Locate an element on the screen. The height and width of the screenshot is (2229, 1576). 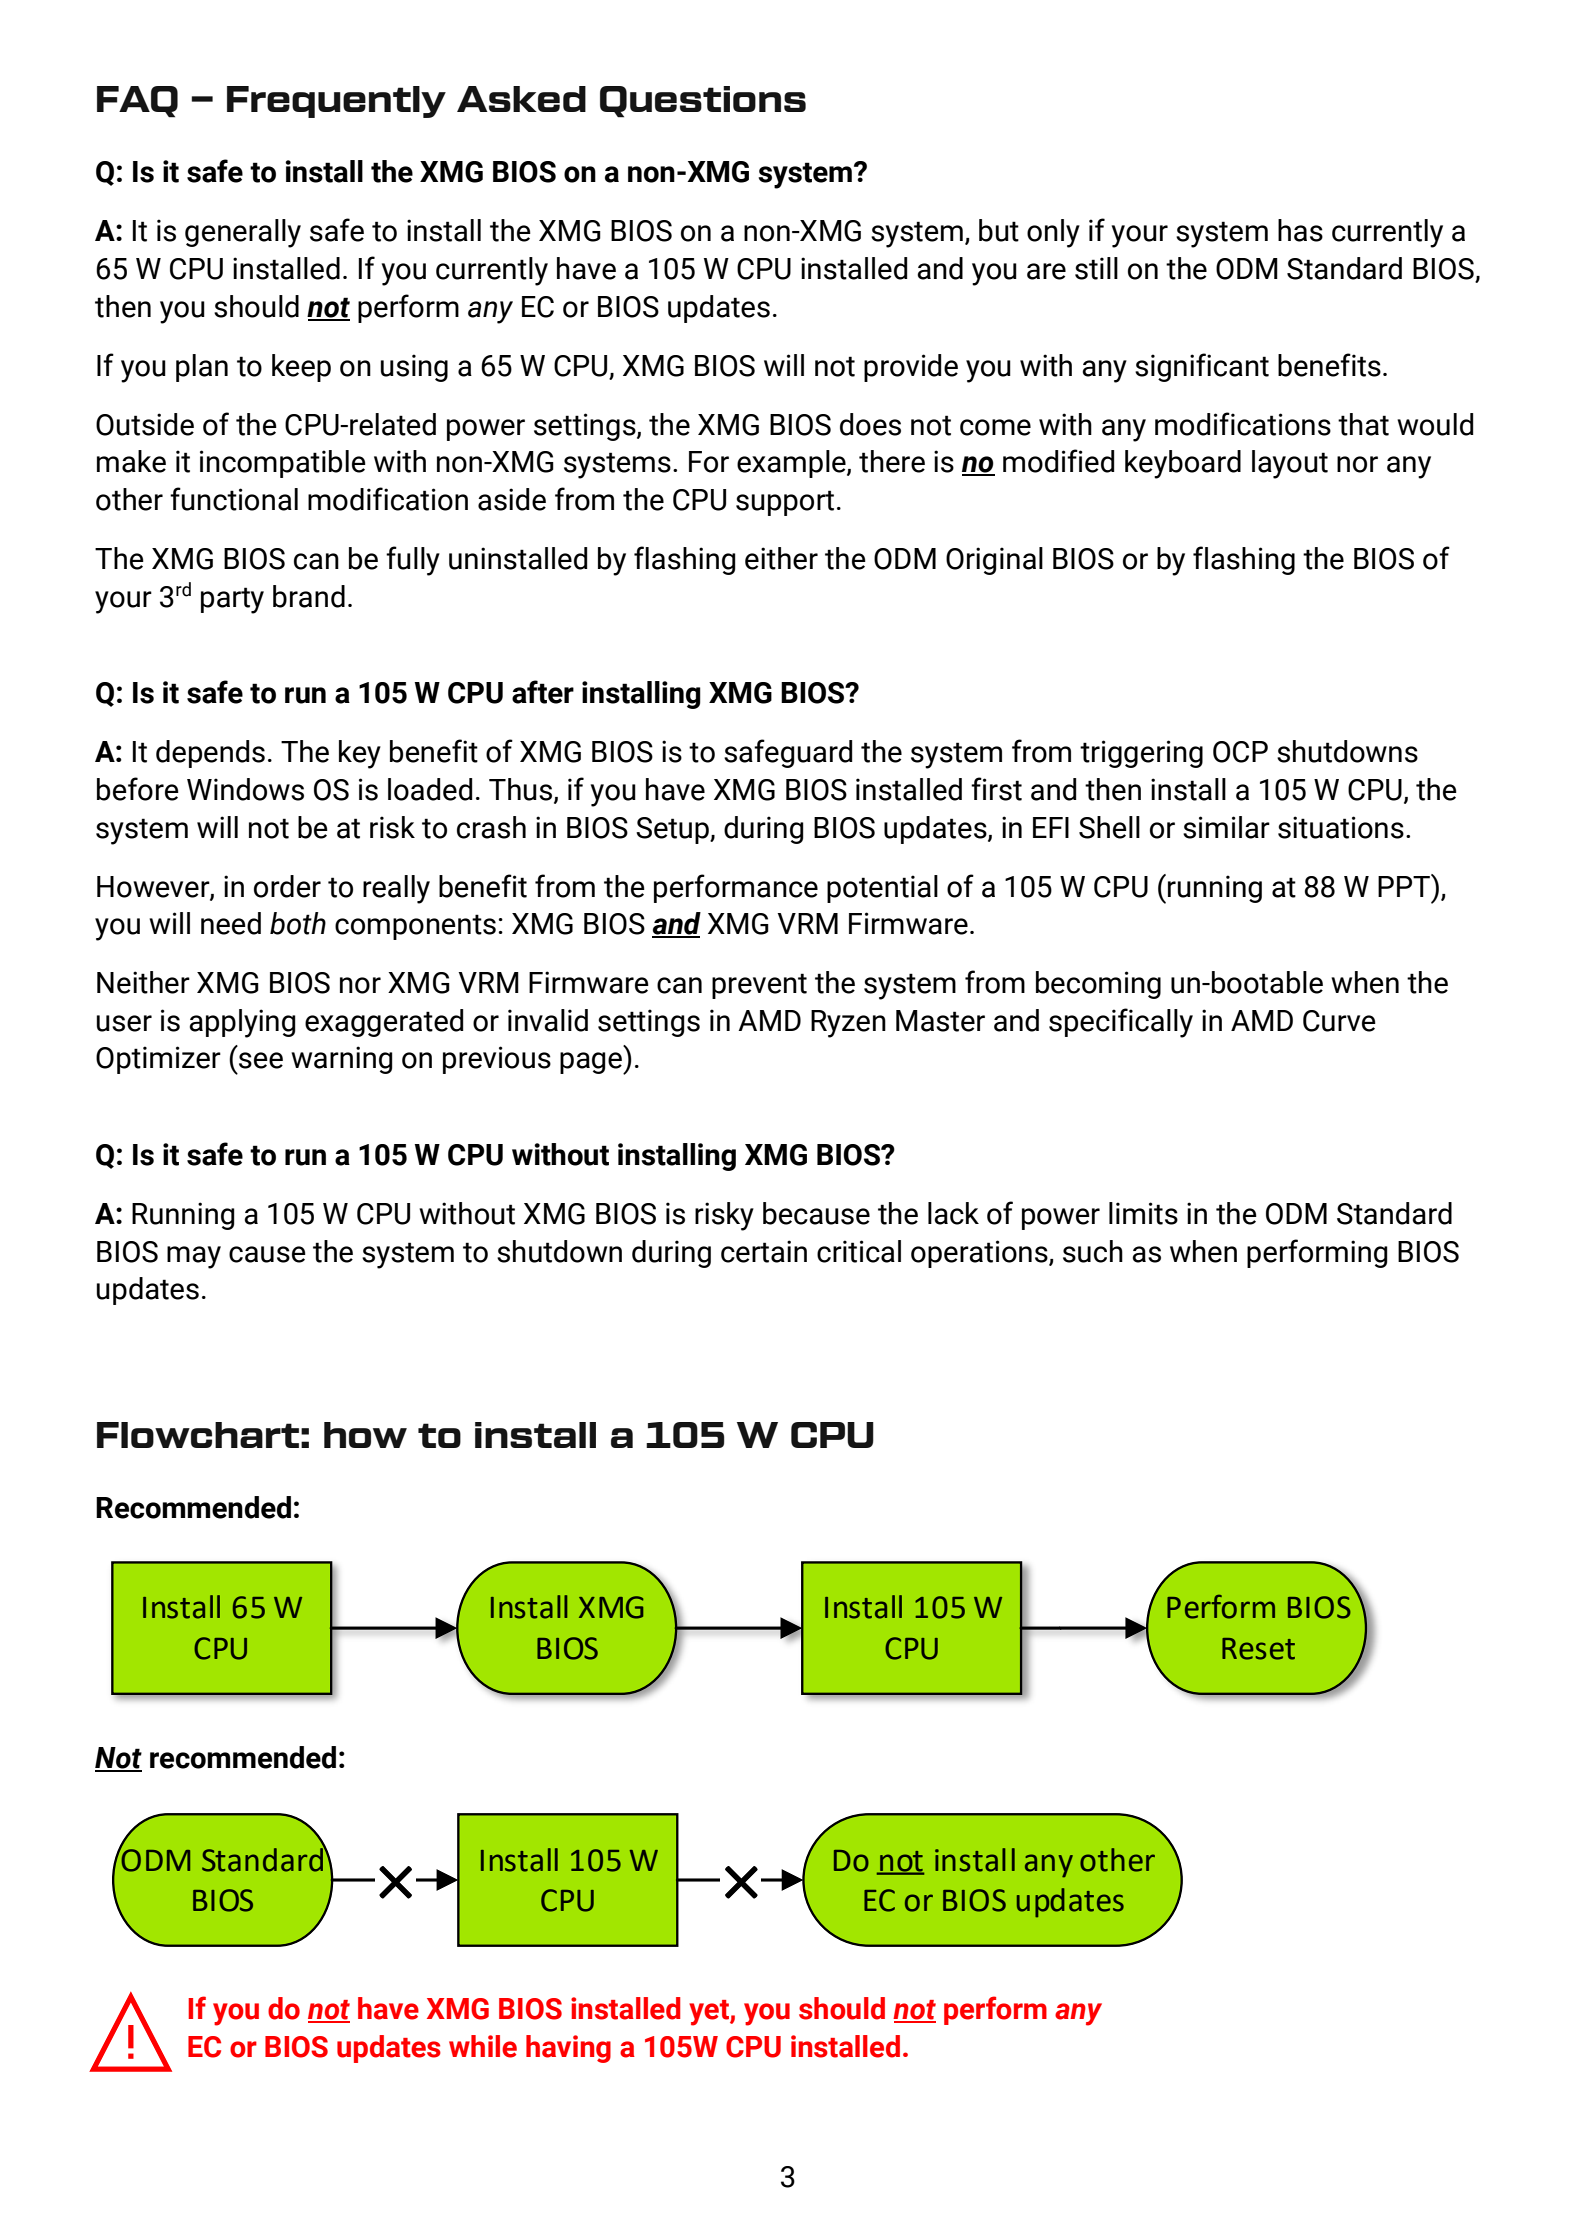
while is located at coordinates (483, 2046).
